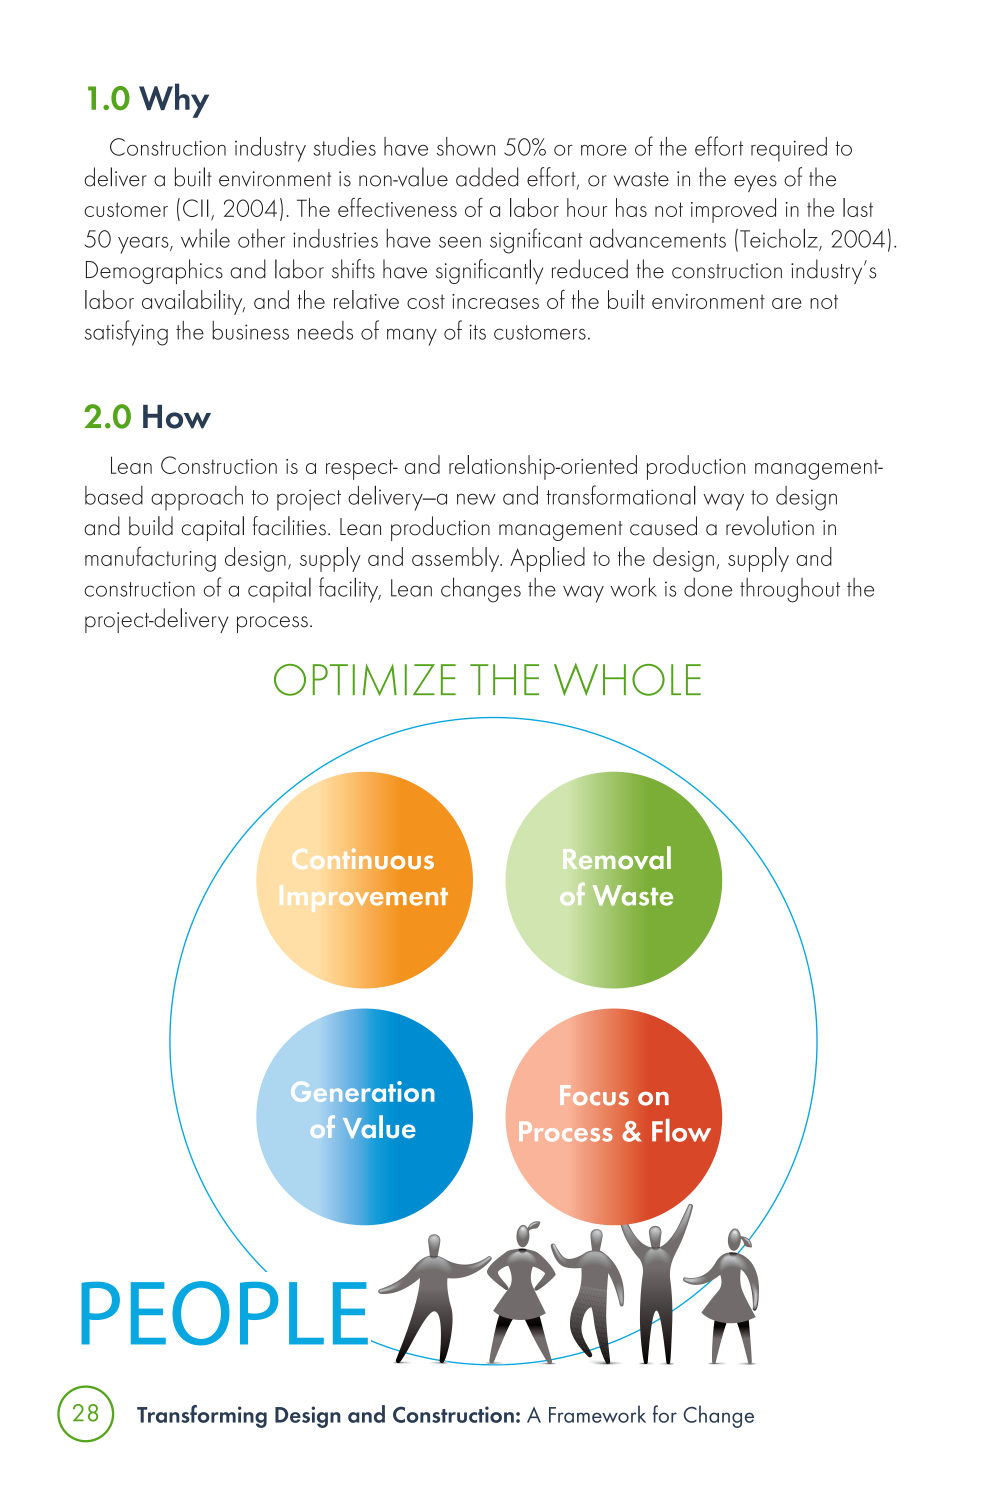 The image size is (1003, 1505). I want to click on WHOLE, so click(627, 679).
